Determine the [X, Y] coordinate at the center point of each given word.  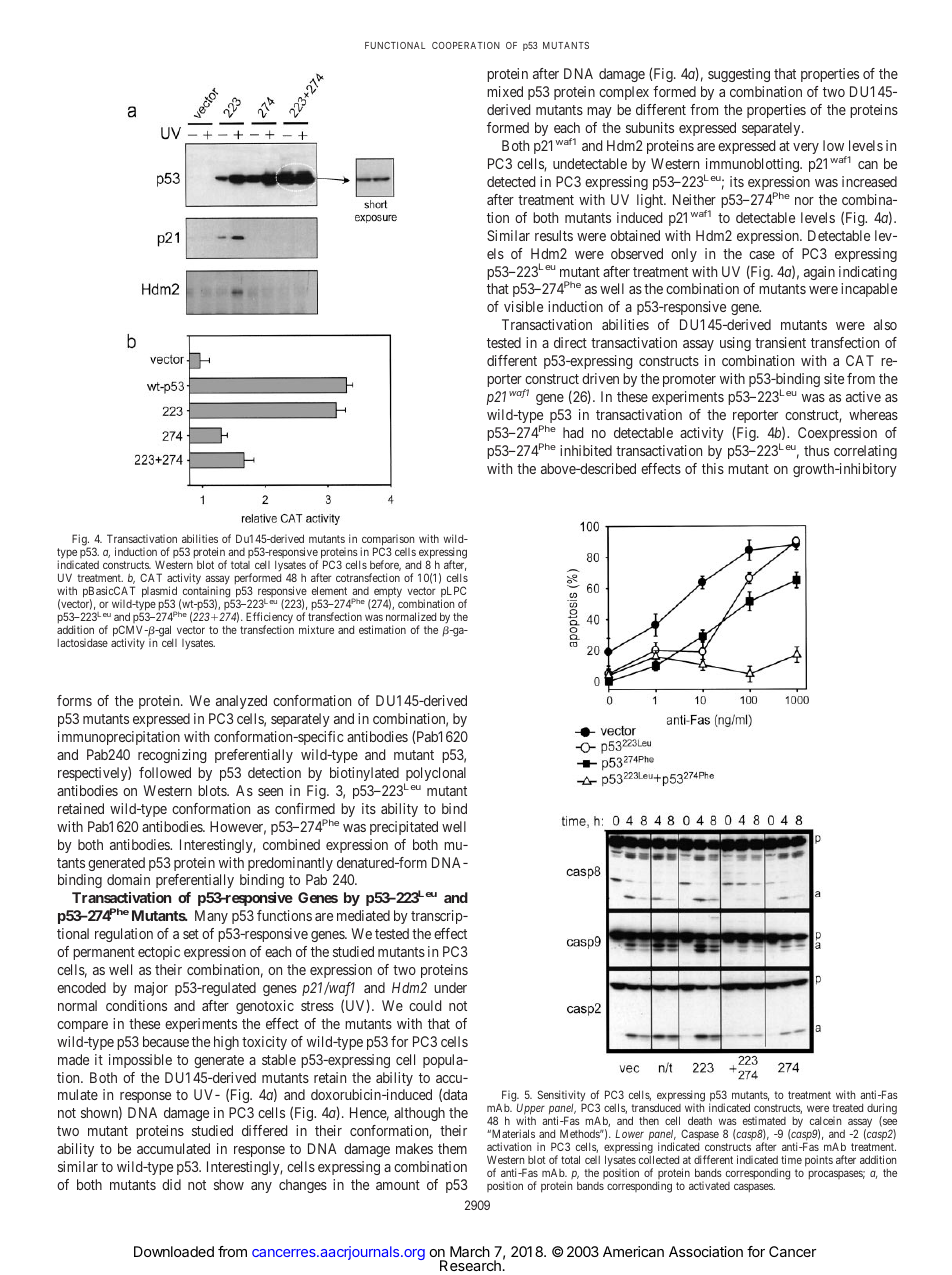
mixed [505, 91]
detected [511, 181]
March [470, 1251]
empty [387, 593]
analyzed [241, 702]
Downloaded [174, 1251]
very [806, 148]
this [713, 468]
